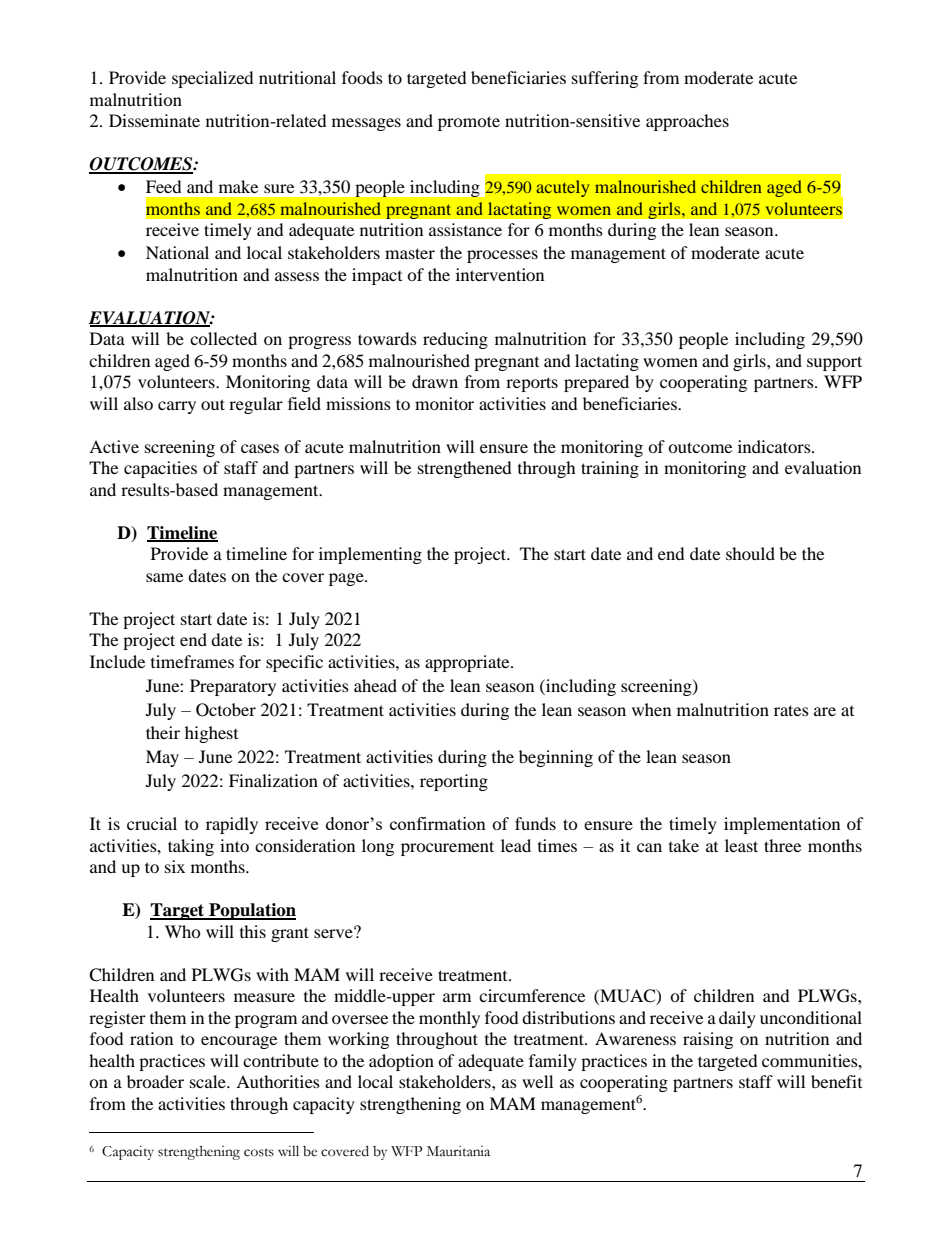 The height and width of the screenshot is (1233, 952). Describe the element at coordinates (750, 553) in the screenshot. I see `should` at that location.
